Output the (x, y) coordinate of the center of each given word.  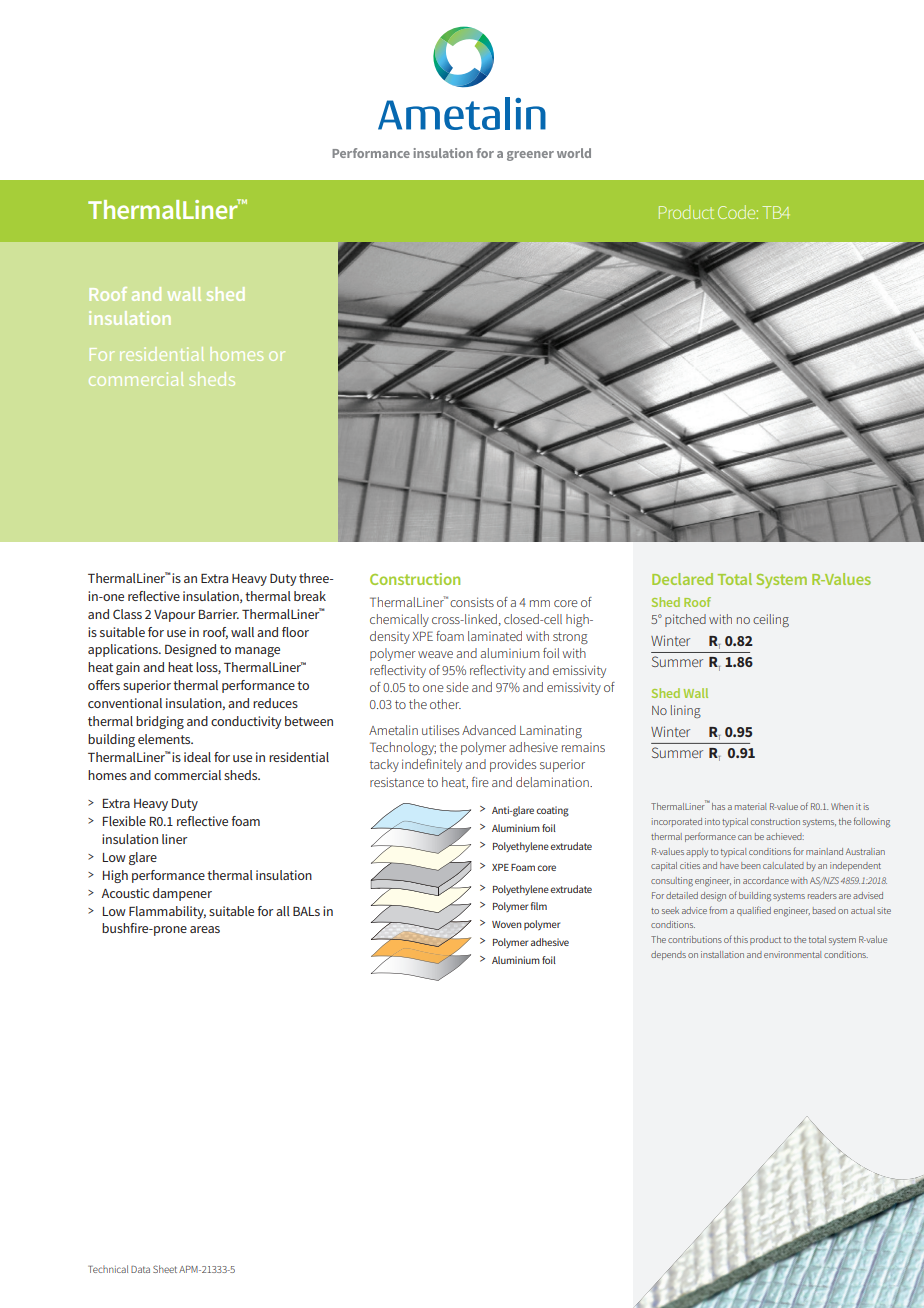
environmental (793, 954)
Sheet (165, 1269)
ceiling (771, 620)
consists (472, 602)
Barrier (219, 614)
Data (140, 1269)
